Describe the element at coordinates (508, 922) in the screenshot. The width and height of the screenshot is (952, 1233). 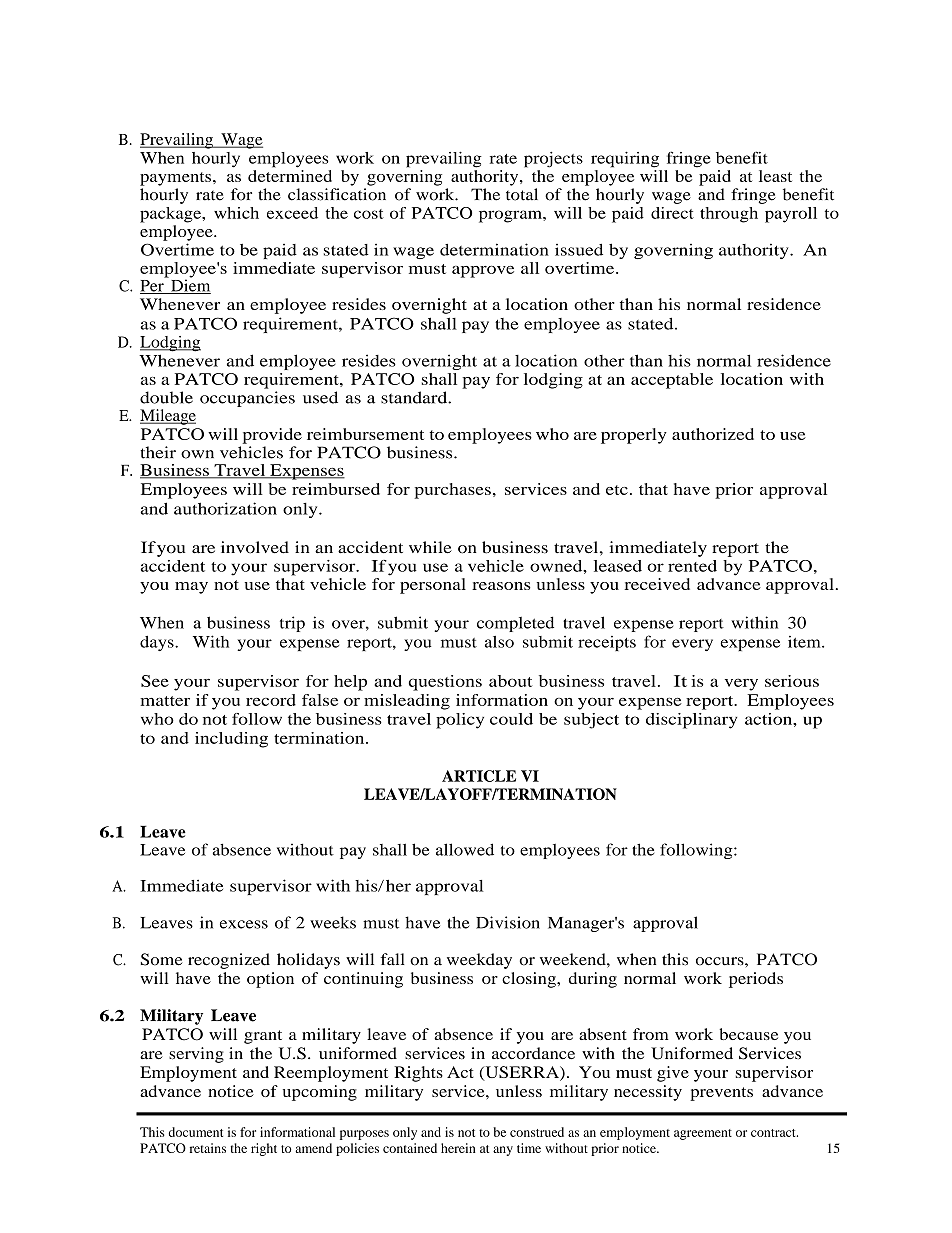
I see `Division` at that location.
